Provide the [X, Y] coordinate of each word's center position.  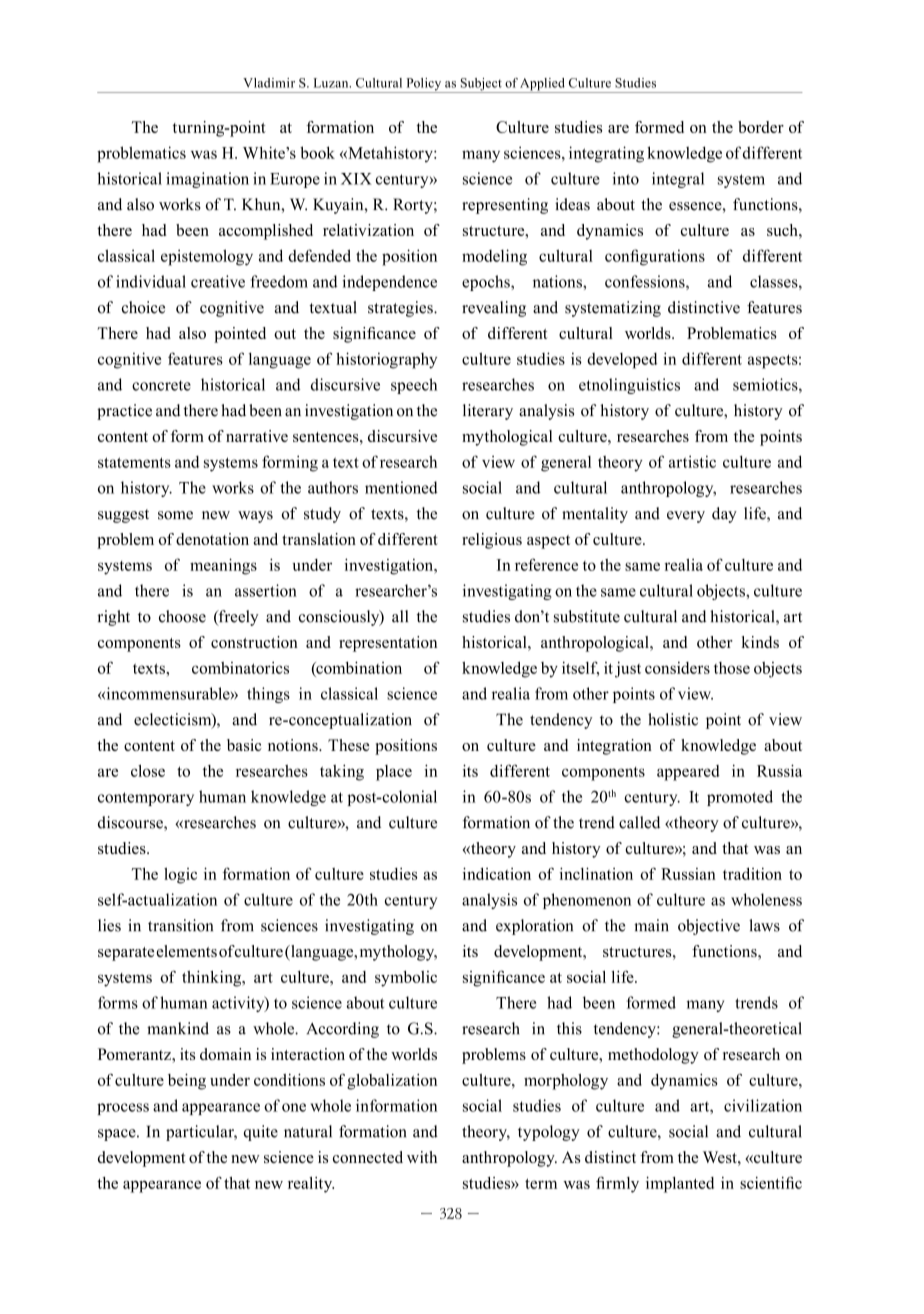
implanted [680, 1185]
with [422, 1157]
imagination [207, 180]
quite [261, 1133]
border [761, 127]
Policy [424, 85]
